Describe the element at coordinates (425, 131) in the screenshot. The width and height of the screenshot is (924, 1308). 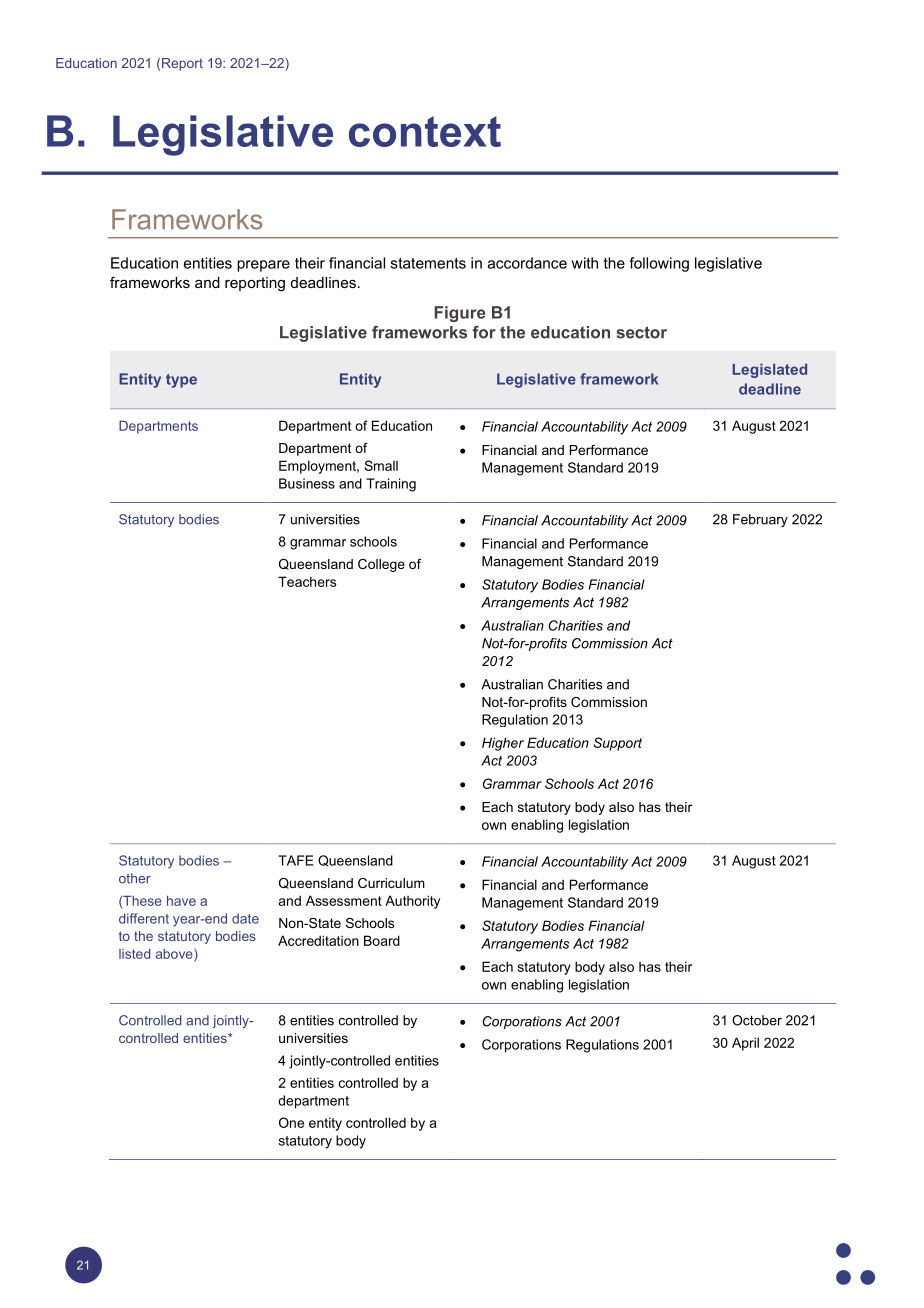
I see `context` at that location.
